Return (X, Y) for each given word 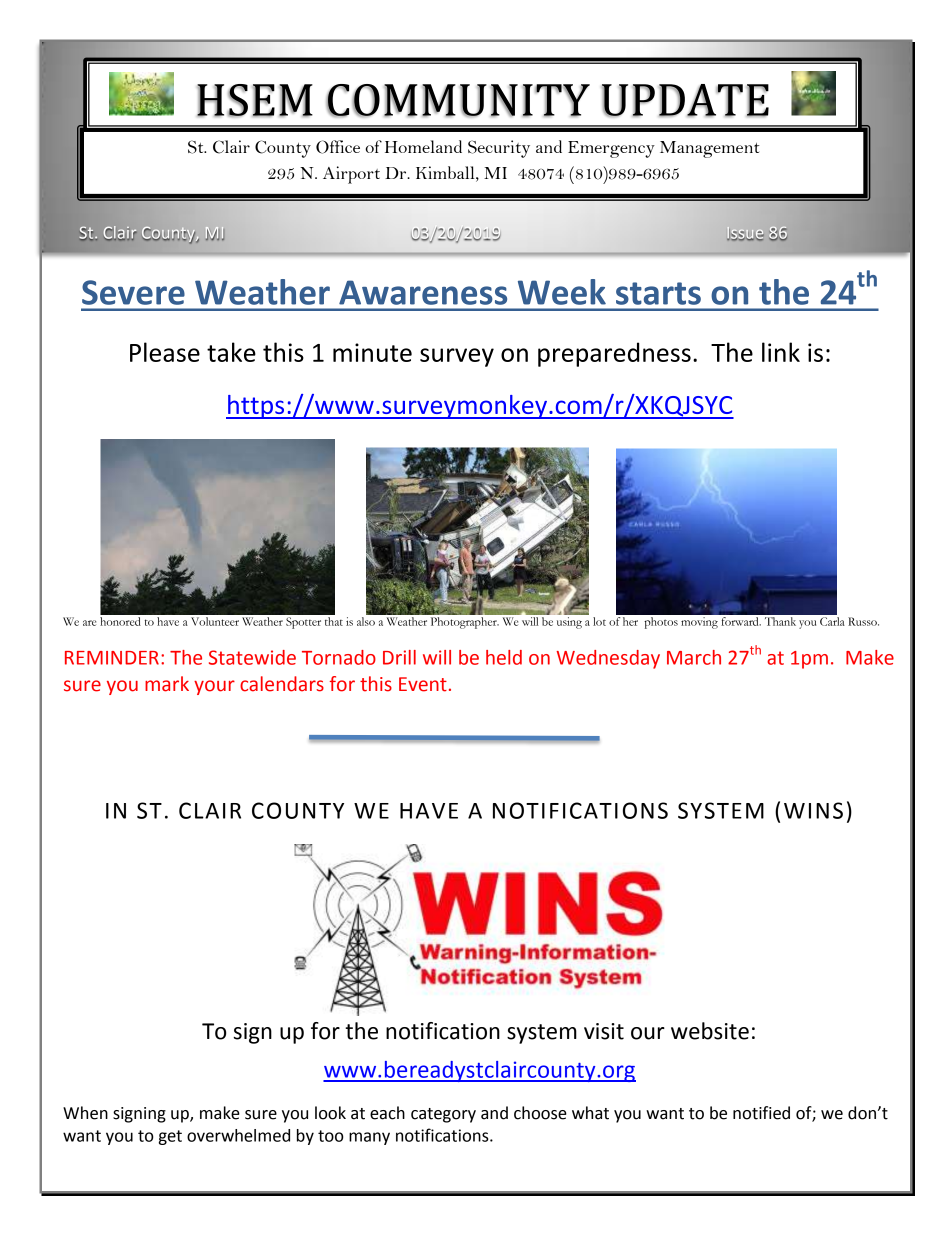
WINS (813, 810)
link (781, 352)
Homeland (423, 146)
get (170, 1137)
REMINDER (112, 658)
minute (372, 352)
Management (709, 149)
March (694, 657)
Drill (399, 657)
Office (338, 147)
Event (423, 684)
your (214, 687)
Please (165, 352)
